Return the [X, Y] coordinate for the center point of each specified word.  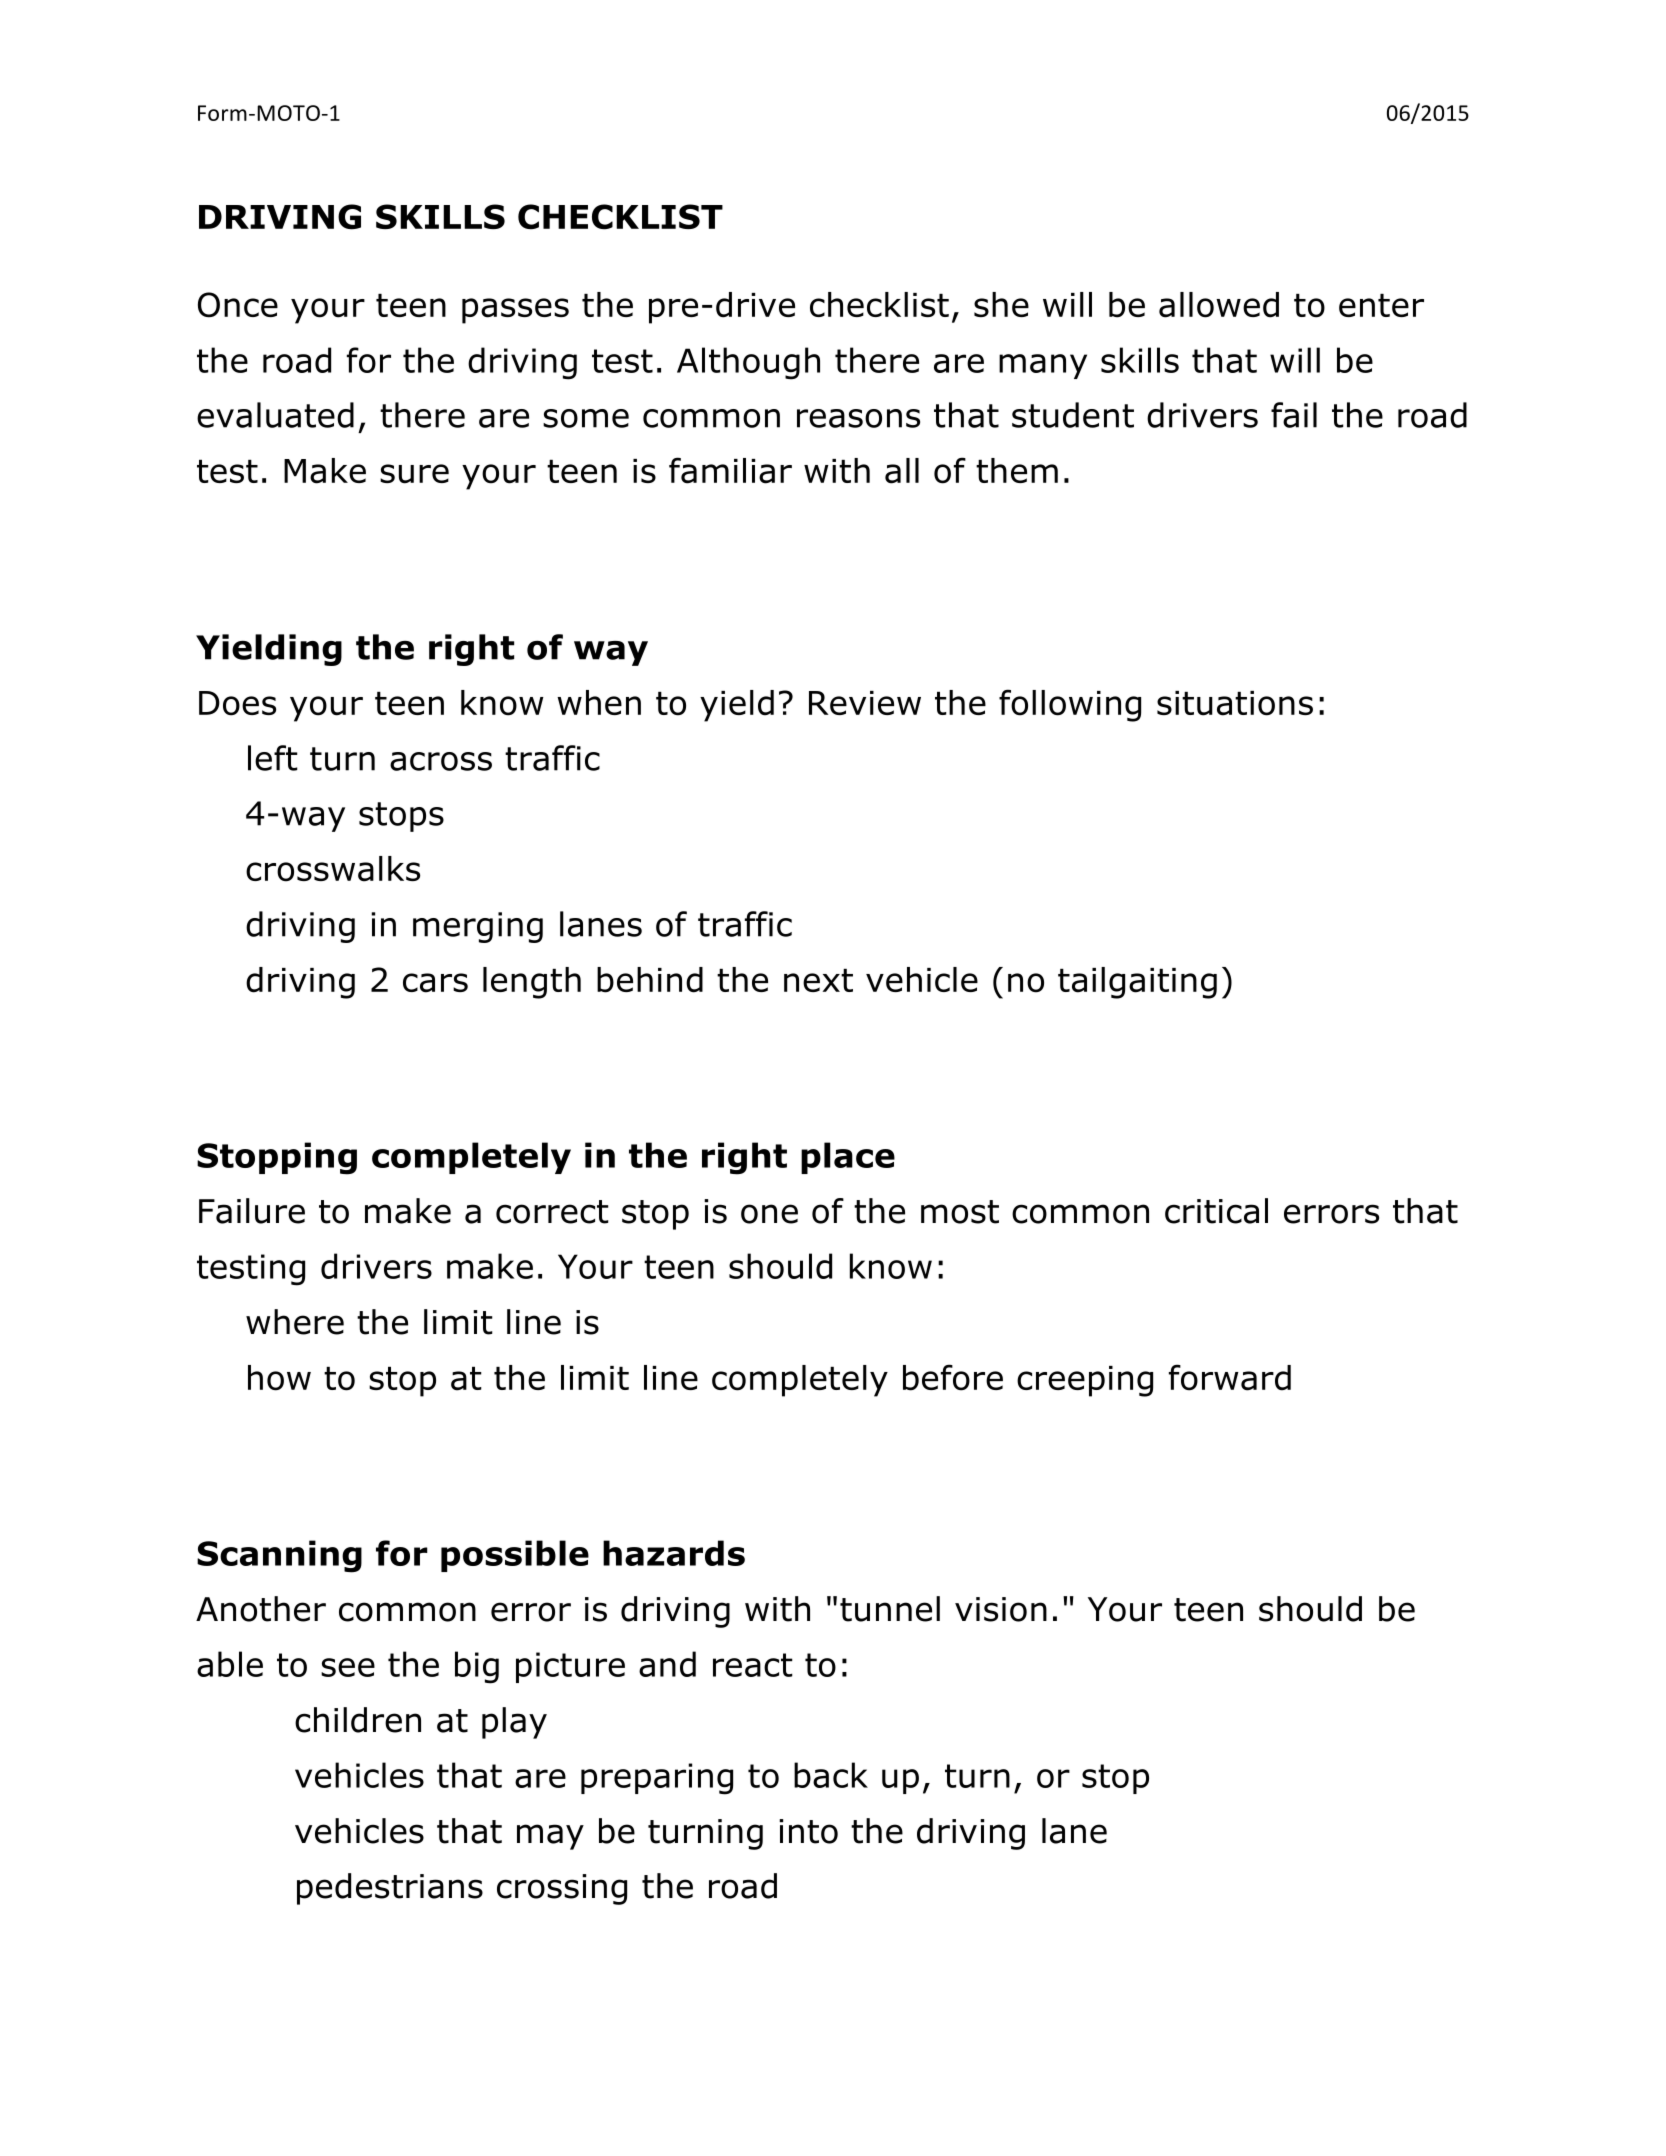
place [848, 1158]
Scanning [279, 1556]
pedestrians [390, 1889]
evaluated [275, 415]
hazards [674, 1553]
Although [748, 363]
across [441, 761]
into [808, 1831]
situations [1235, 703]
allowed [1219, 305]
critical [1216, 1211]
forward [1230, 1377]
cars [435, 983]
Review [865, 703]
